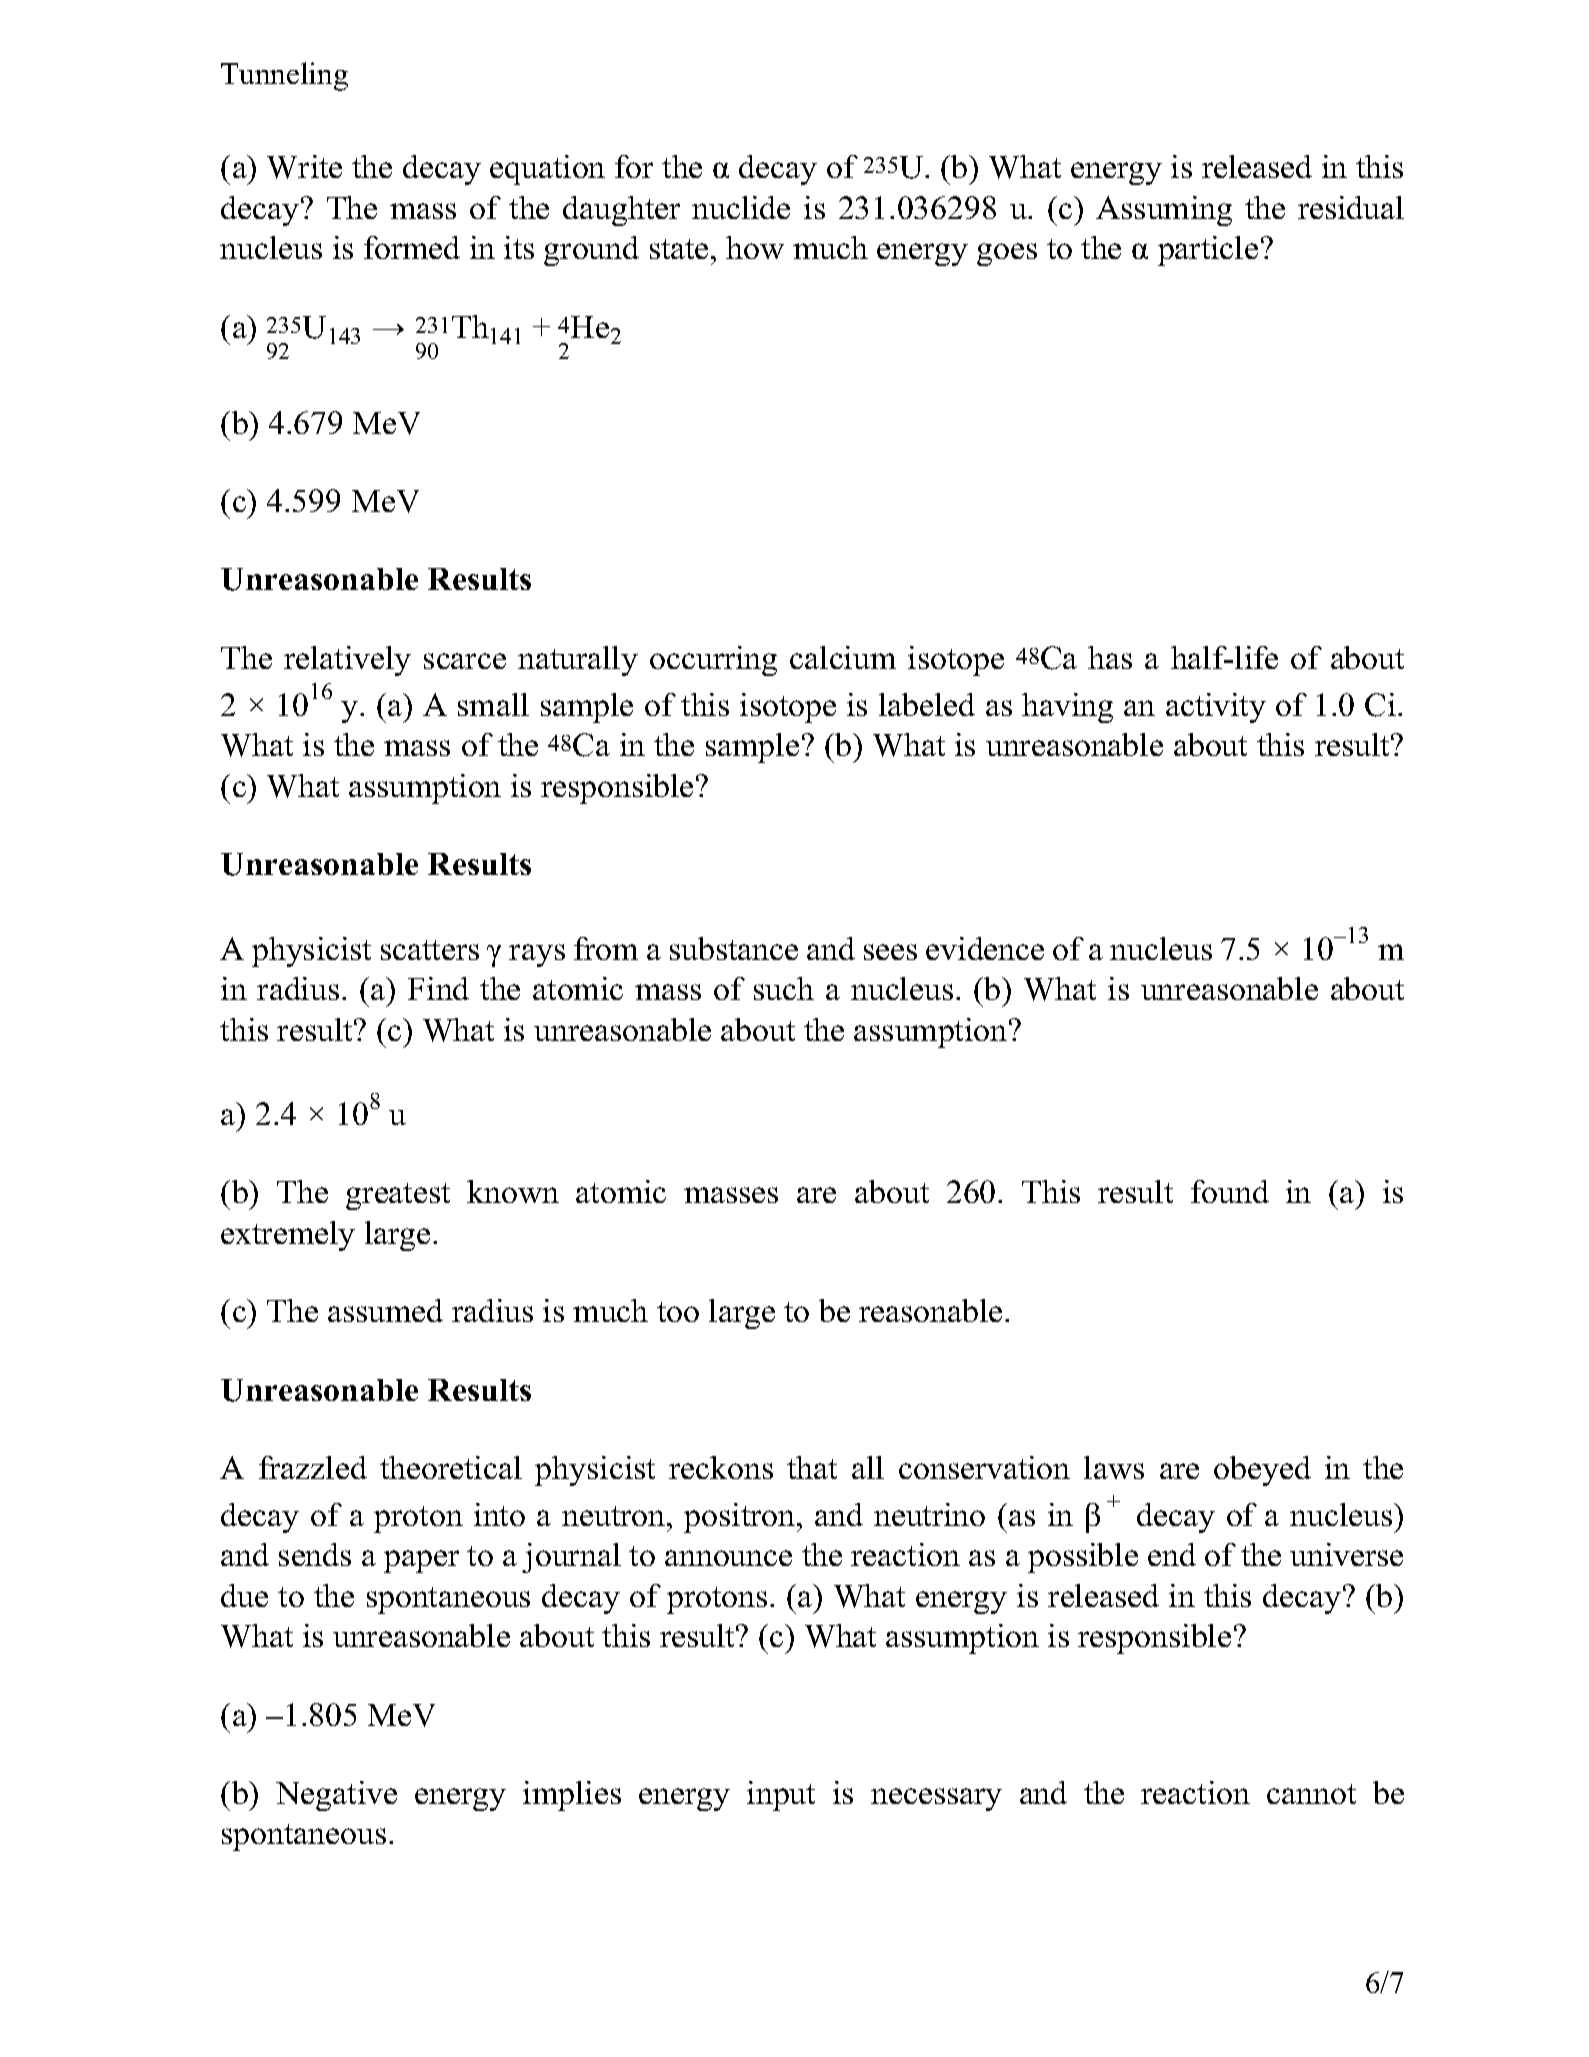 The height and width of the page is (2057, 1589). I want to click on input, so click(781, 1796).
